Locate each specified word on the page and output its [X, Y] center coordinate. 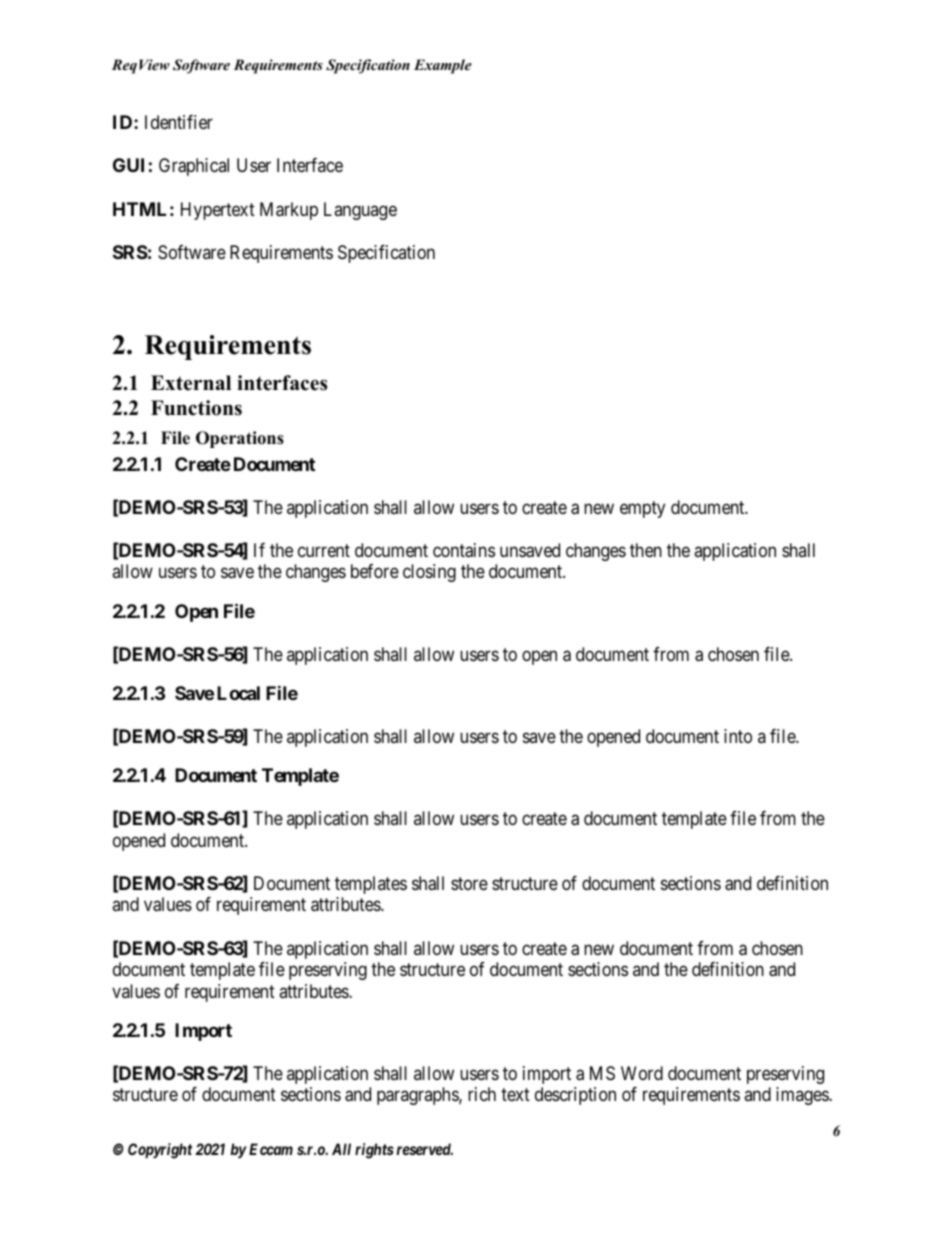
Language [360, 211]
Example [443, 66]
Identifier [179, 122]
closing [429, 573]
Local [238, 693]
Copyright [160, 1151]
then [646, 550]
